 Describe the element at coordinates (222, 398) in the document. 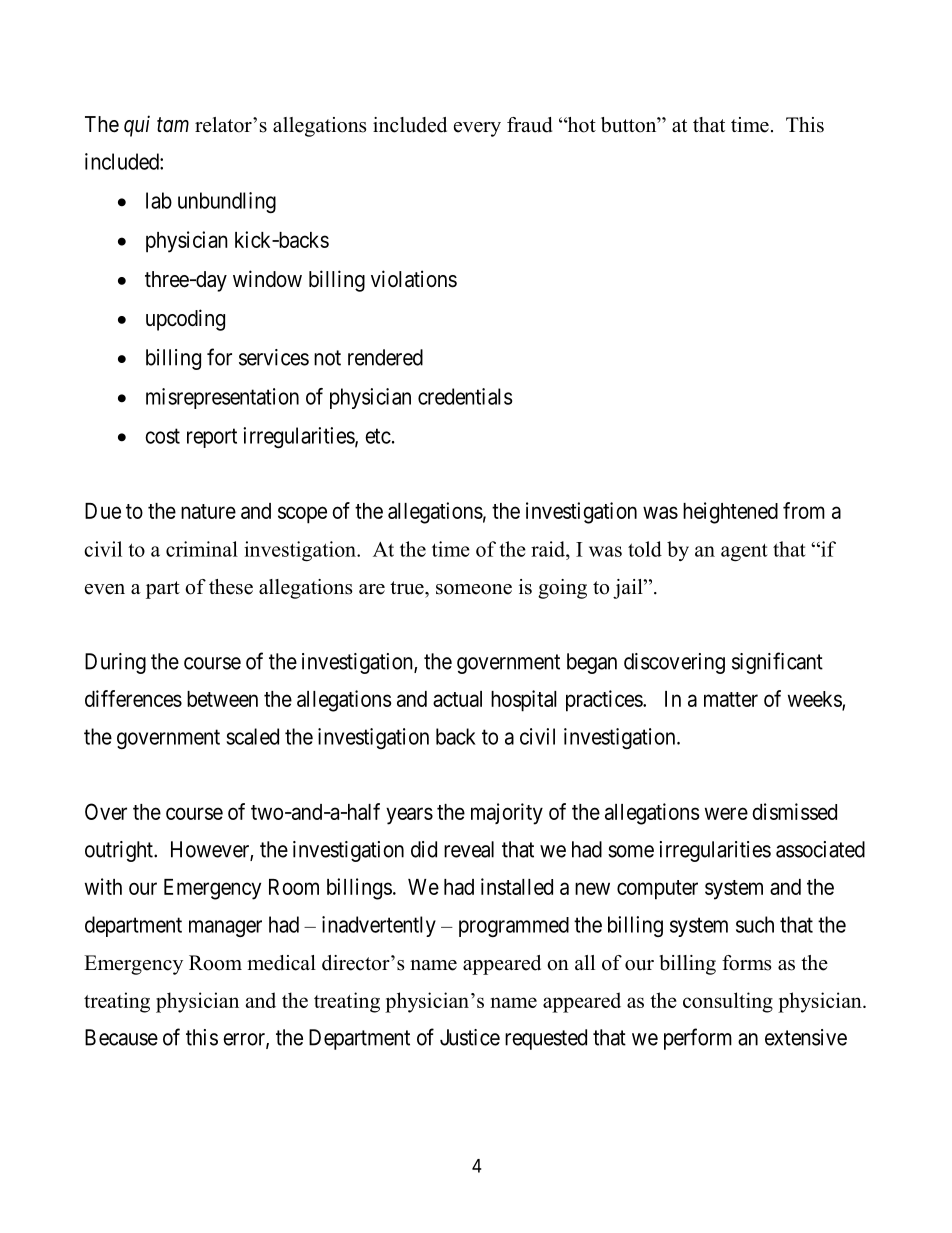

I see `misrepresentation` at that location.
